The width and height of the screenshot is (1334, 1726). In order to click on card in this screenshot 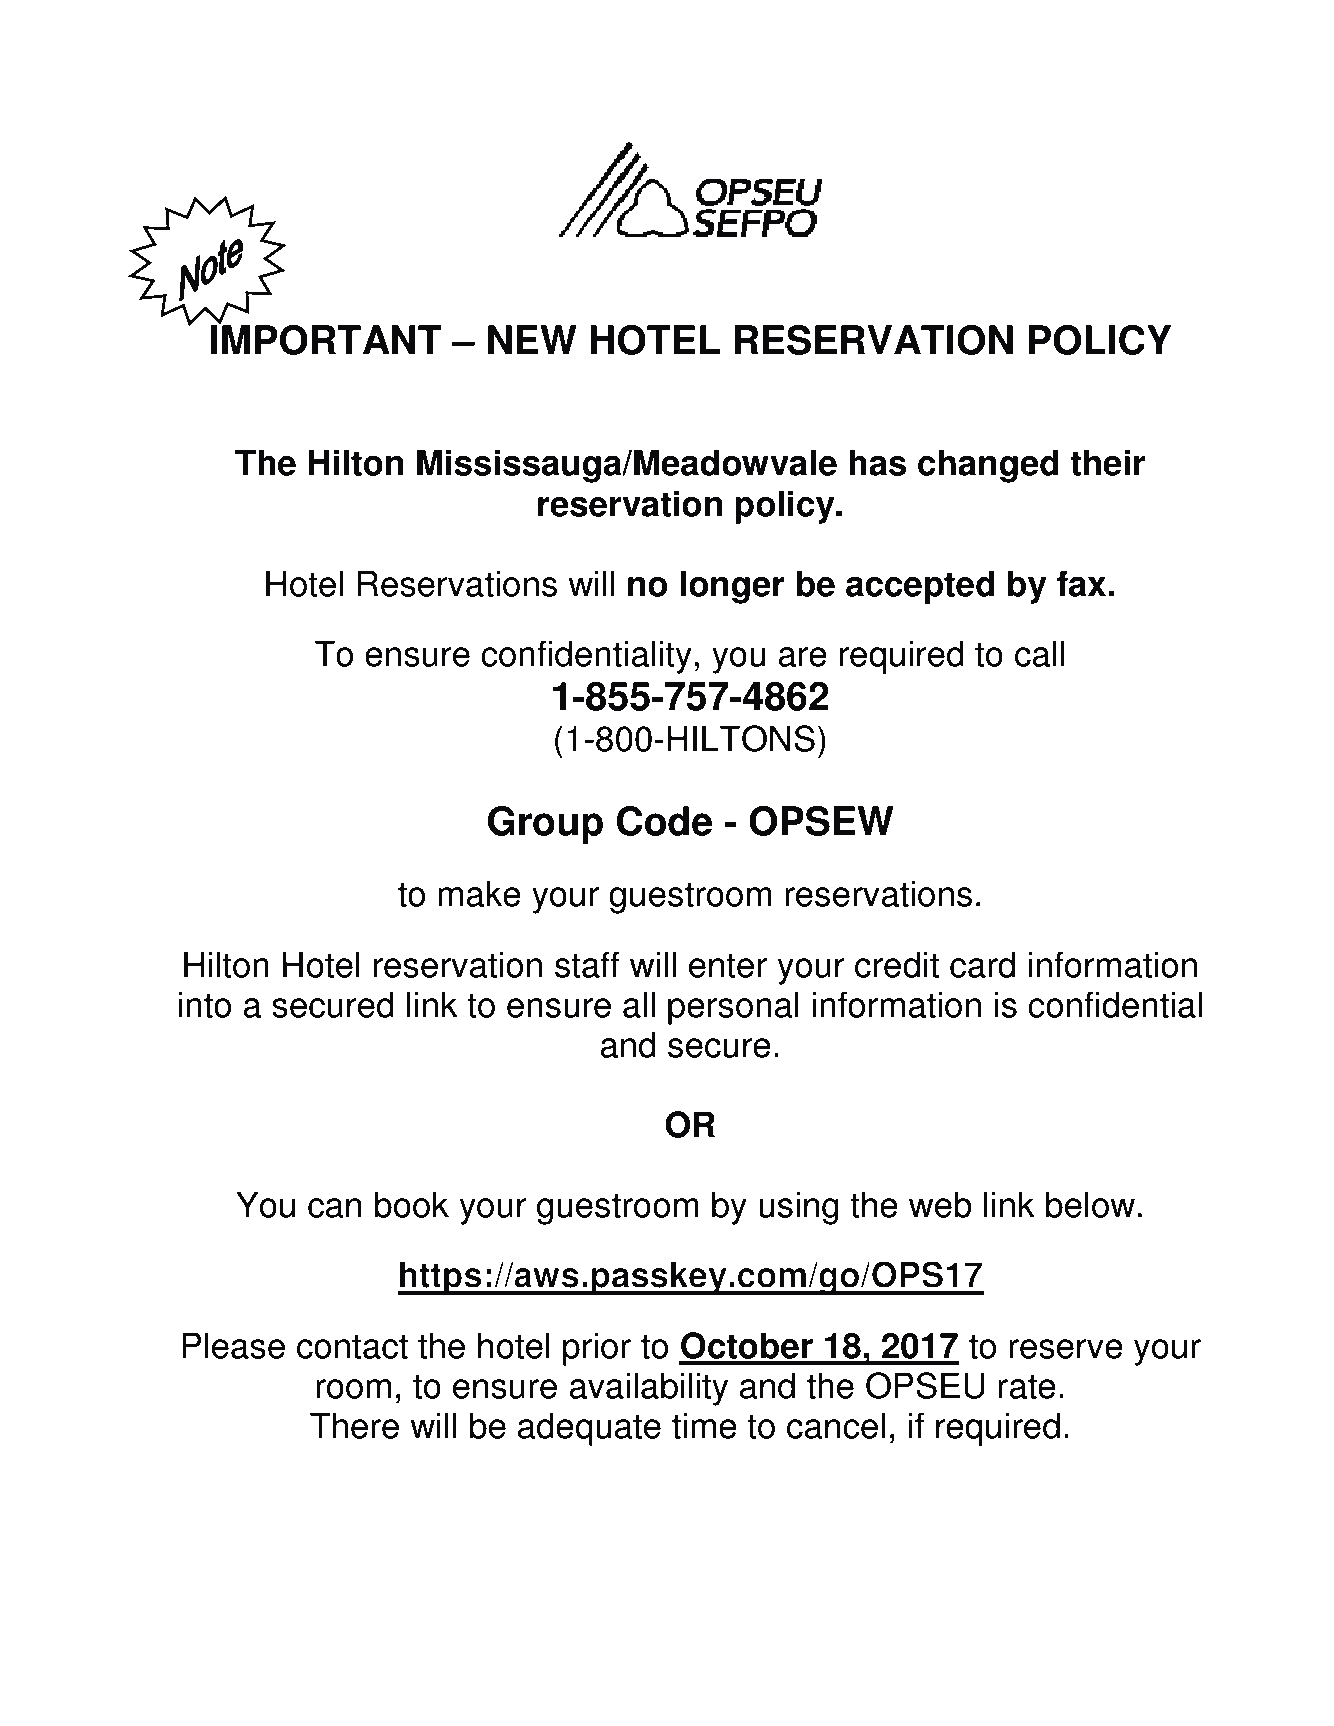, I will do `click(982, 964)`.
